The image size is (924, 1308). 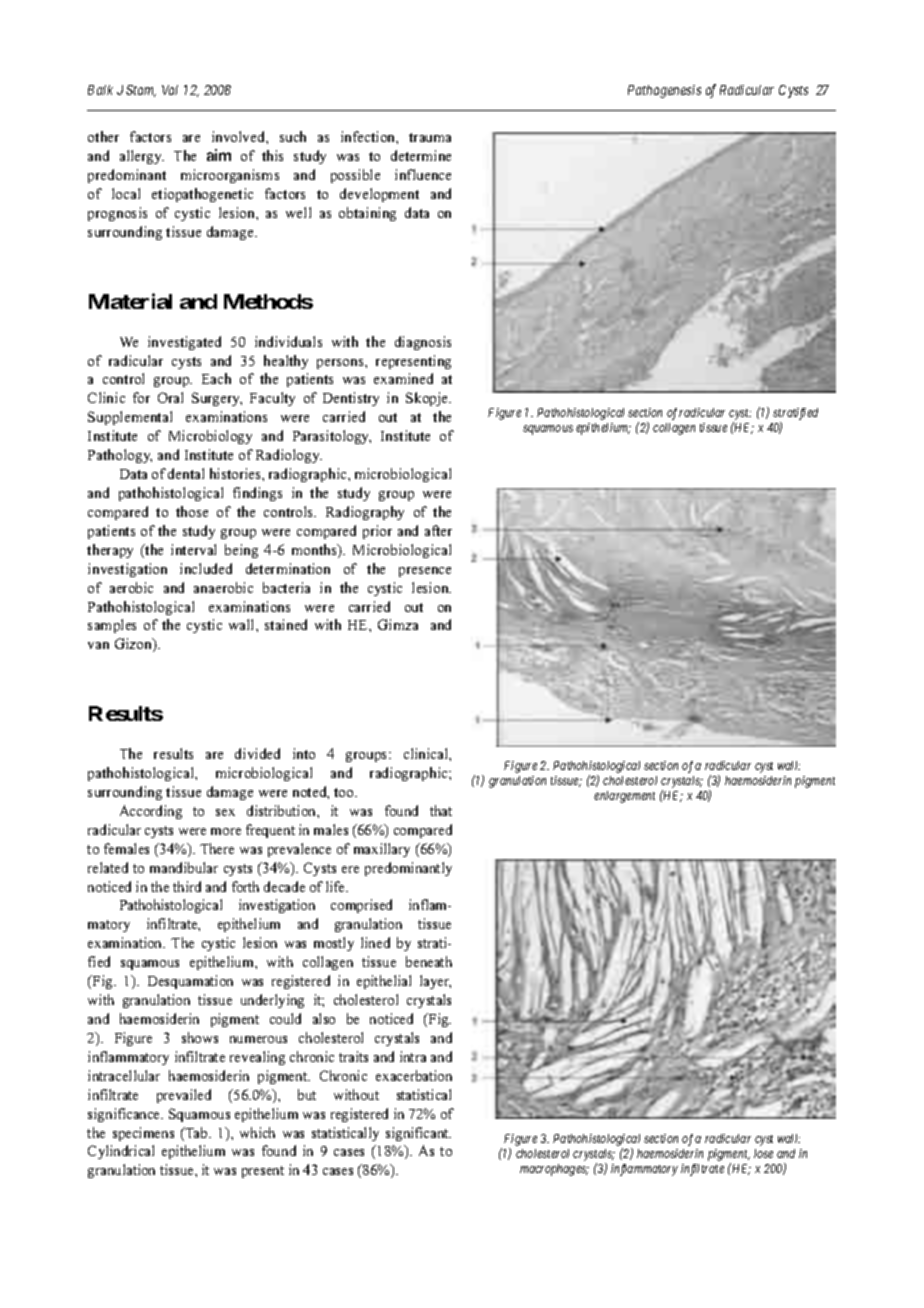 What do you see at coordinates (430, 137) in the screenshot?
I see `trauma` at bounding box center [430, 137].
